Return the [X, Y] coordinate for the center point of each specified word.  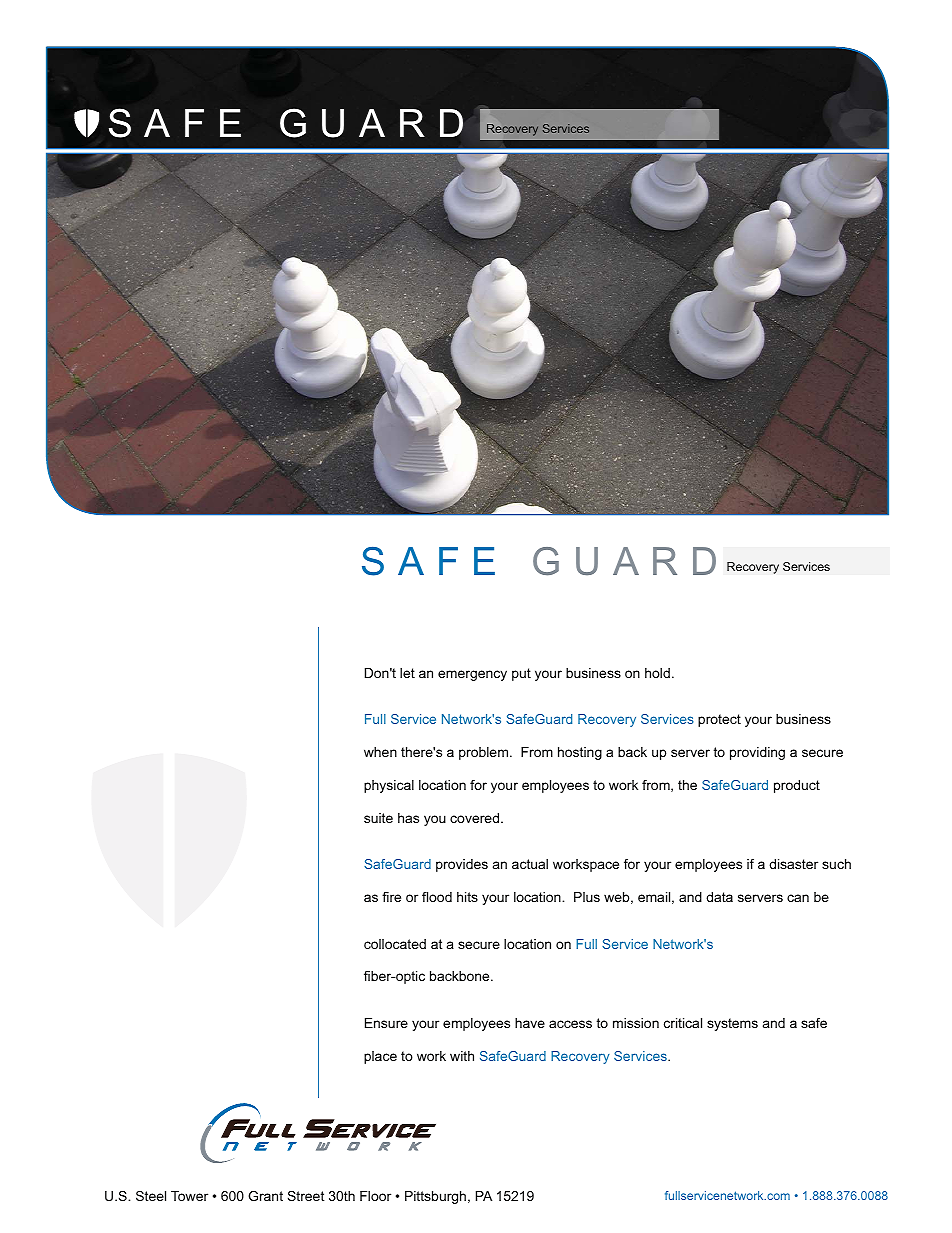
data [719, 897]
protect [719, 720]
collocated [395, 944]
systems [732, 1024]
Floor [375, 1196]
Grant [265, 1196]
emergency [472, 675]
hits [467, 897]
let [407, 673]
